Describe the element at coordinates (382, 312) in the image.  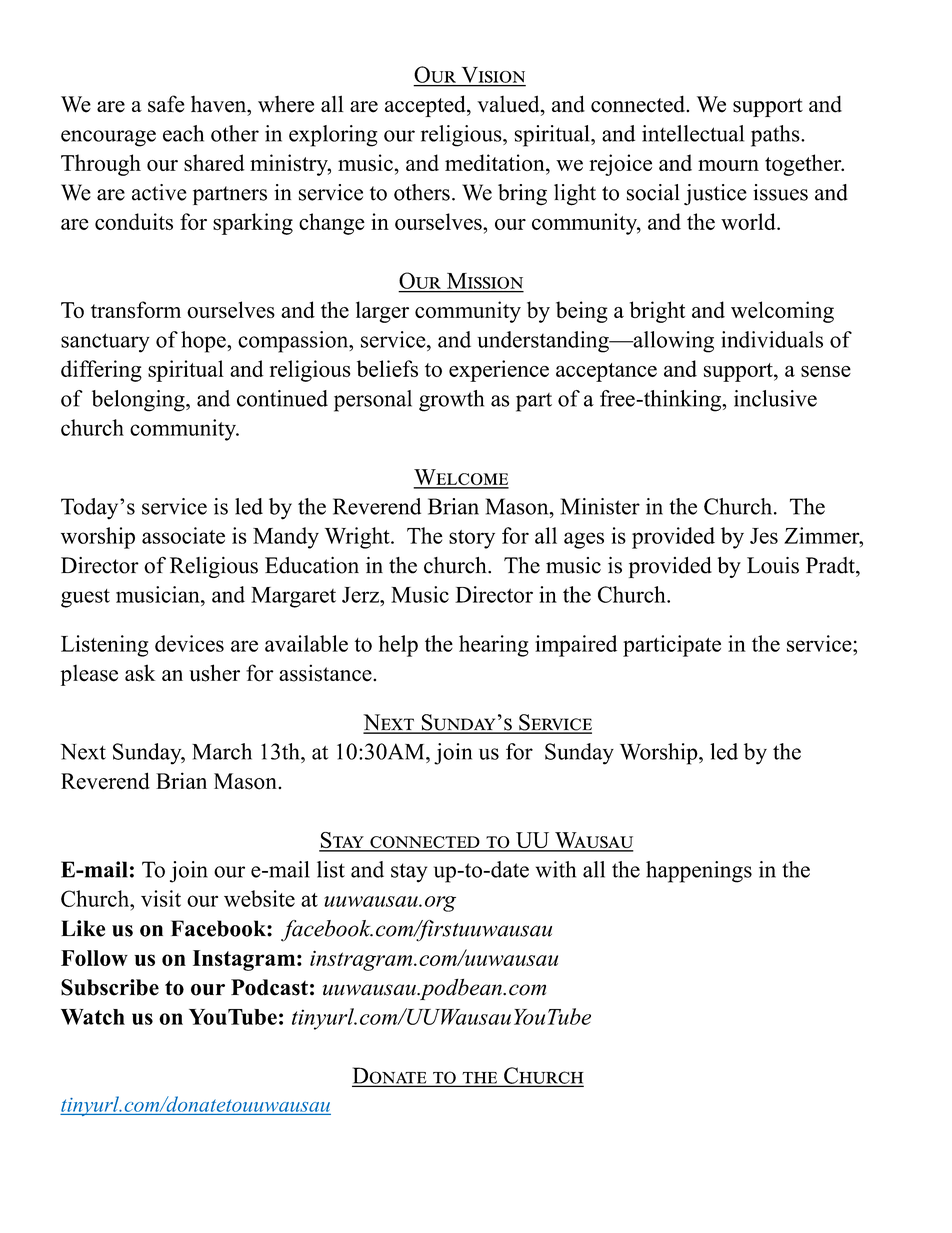
I see `larger` at that location.
